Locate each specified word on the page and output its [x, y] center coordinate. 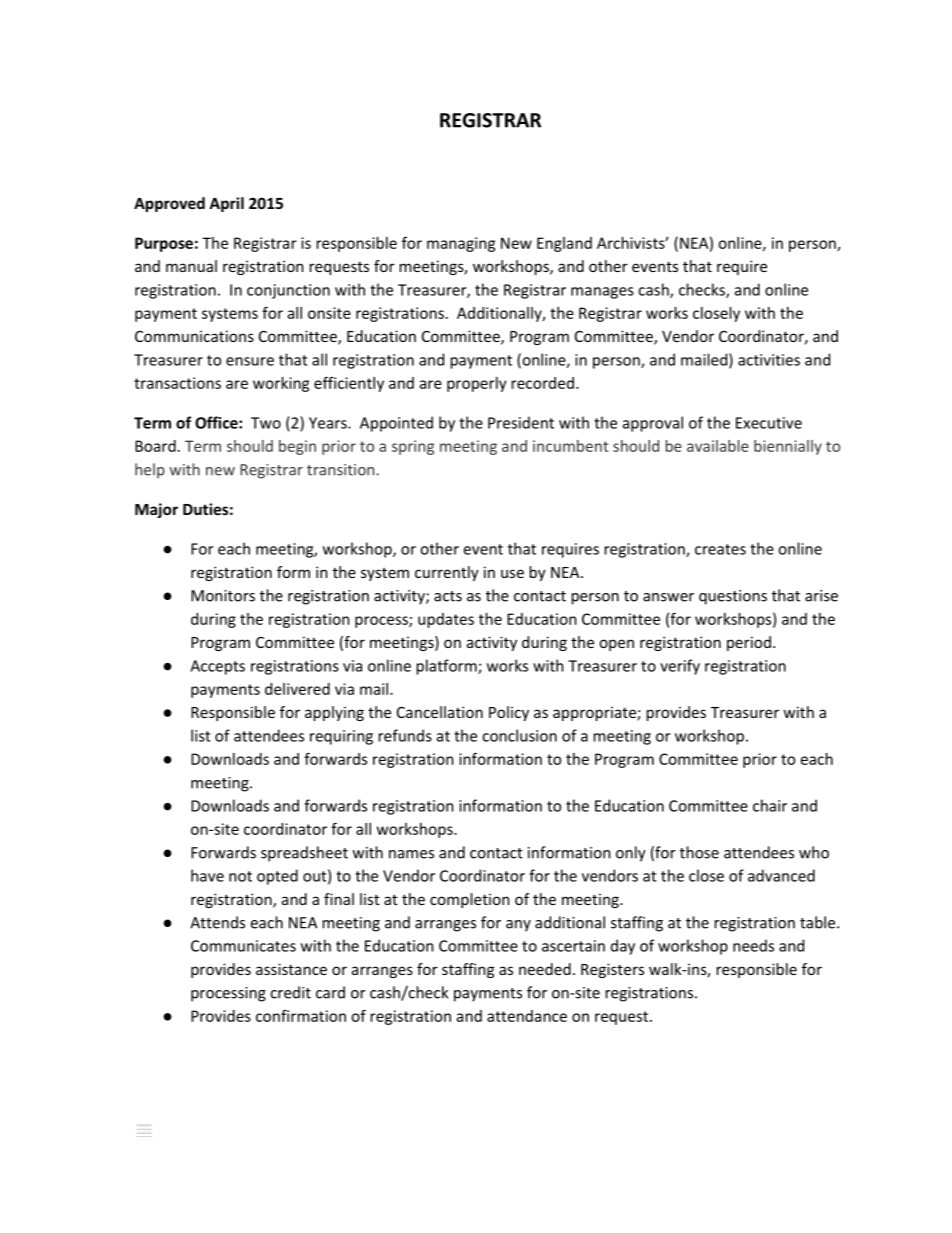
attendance [527, 1016]
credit [290, 992]
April [226, 204]
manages [602, 293]
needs [753, 945]
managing [461, 244]
